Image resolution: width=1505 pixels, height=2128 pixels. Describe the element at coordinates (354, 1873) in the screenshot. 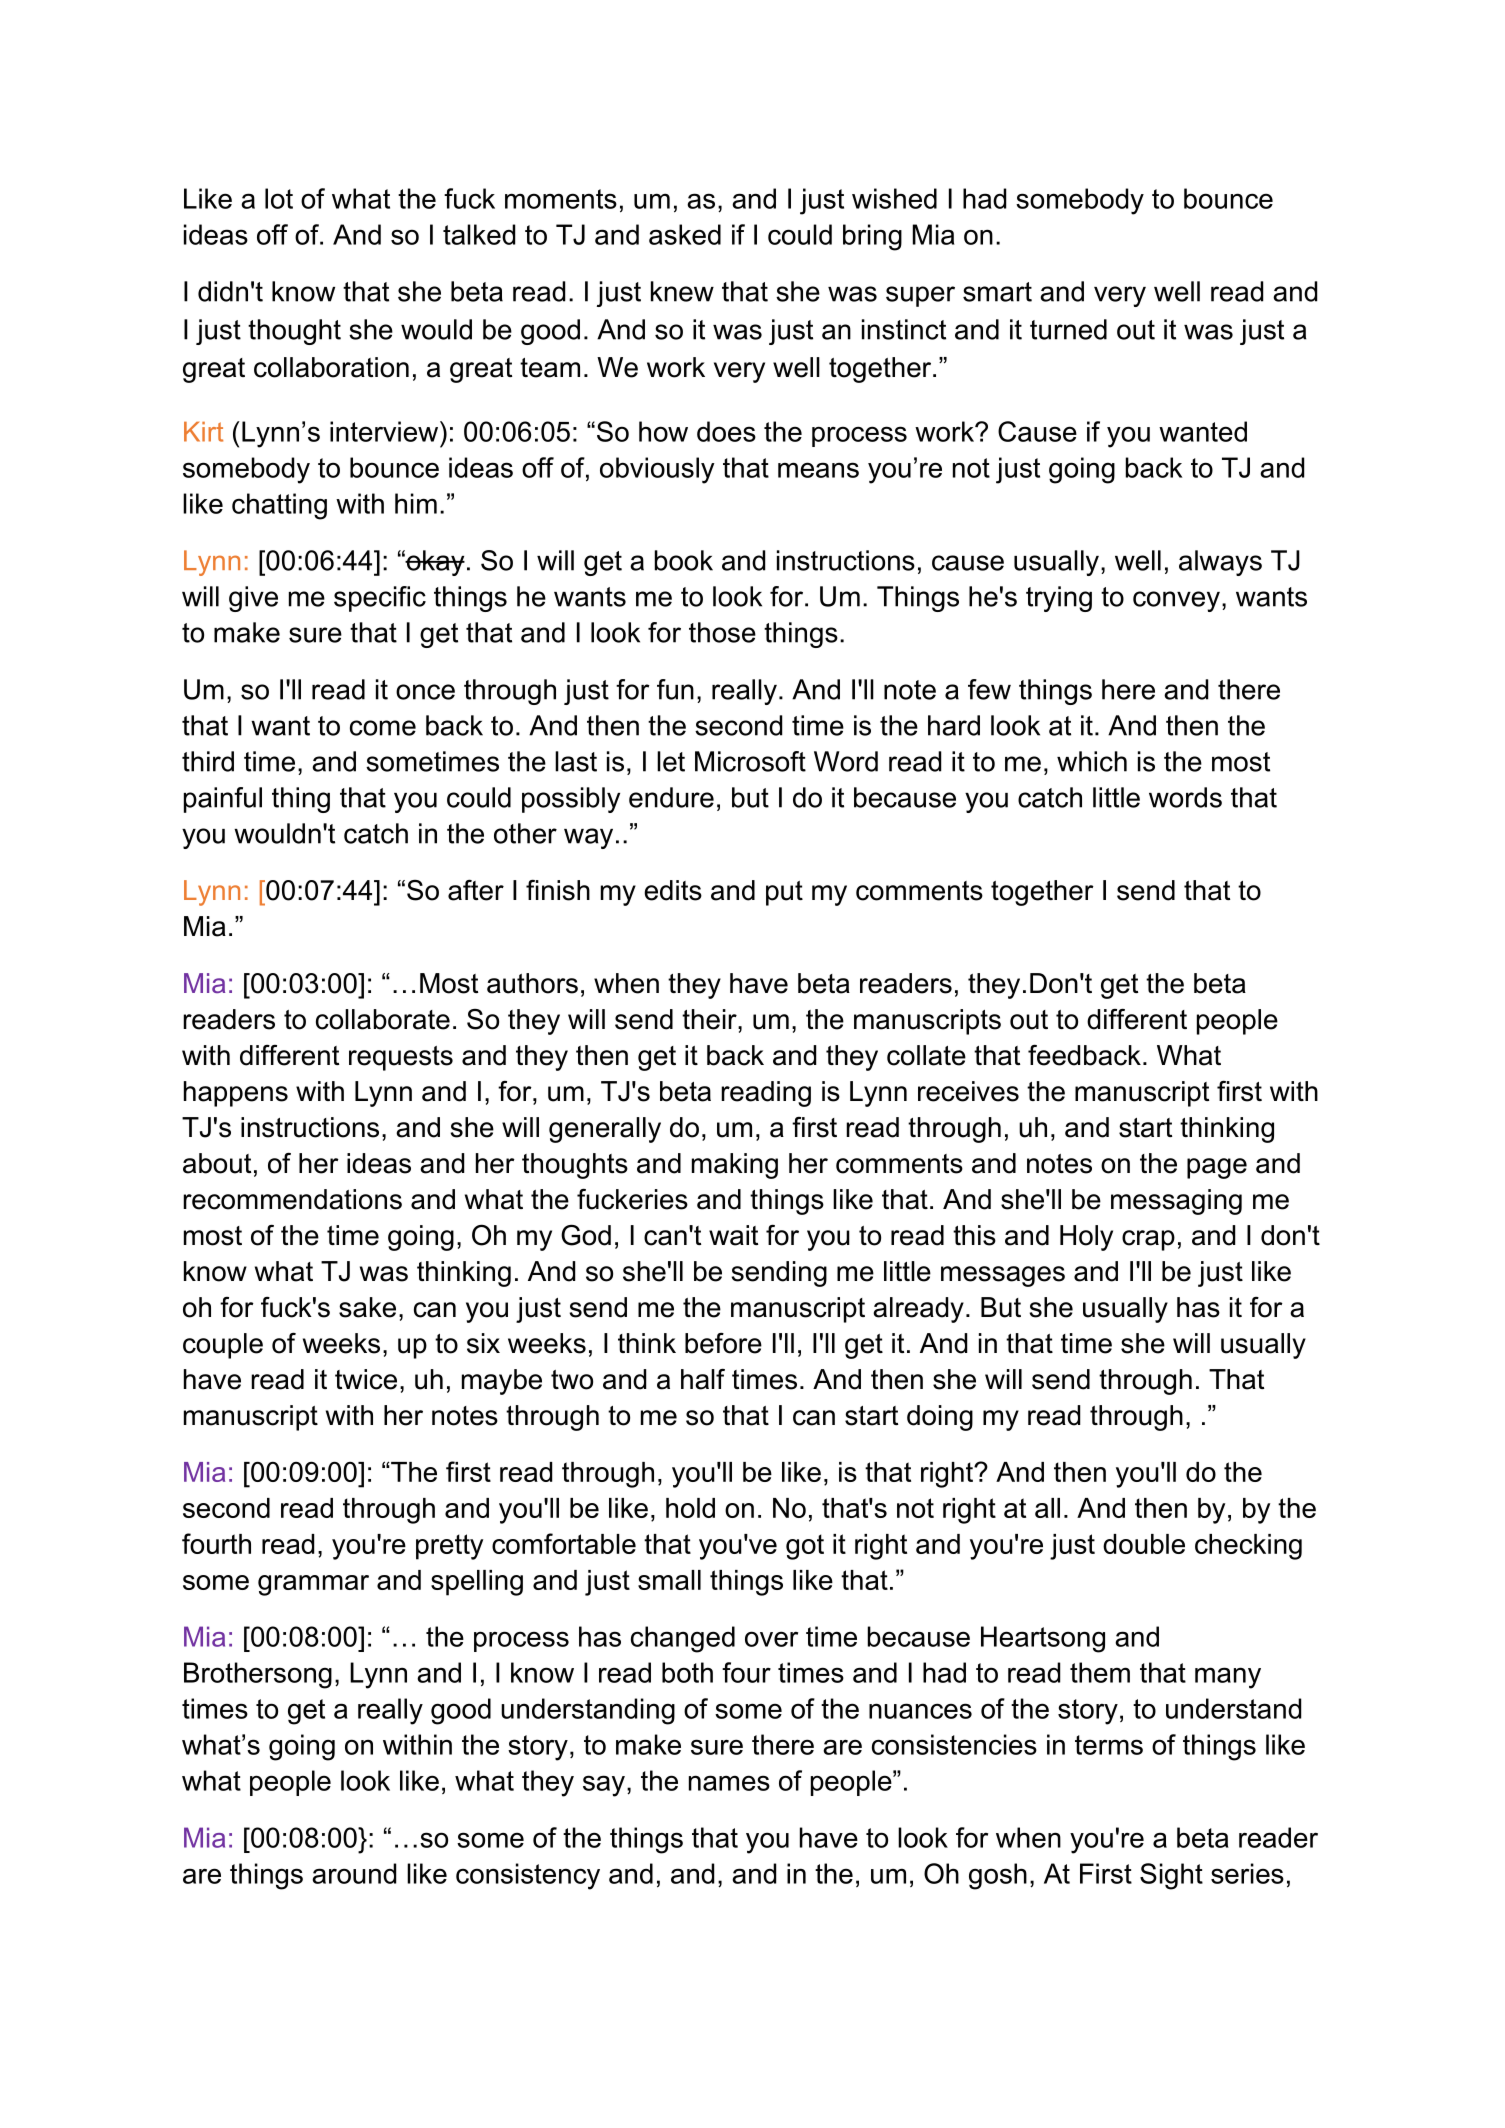

I see `around` at that location.
